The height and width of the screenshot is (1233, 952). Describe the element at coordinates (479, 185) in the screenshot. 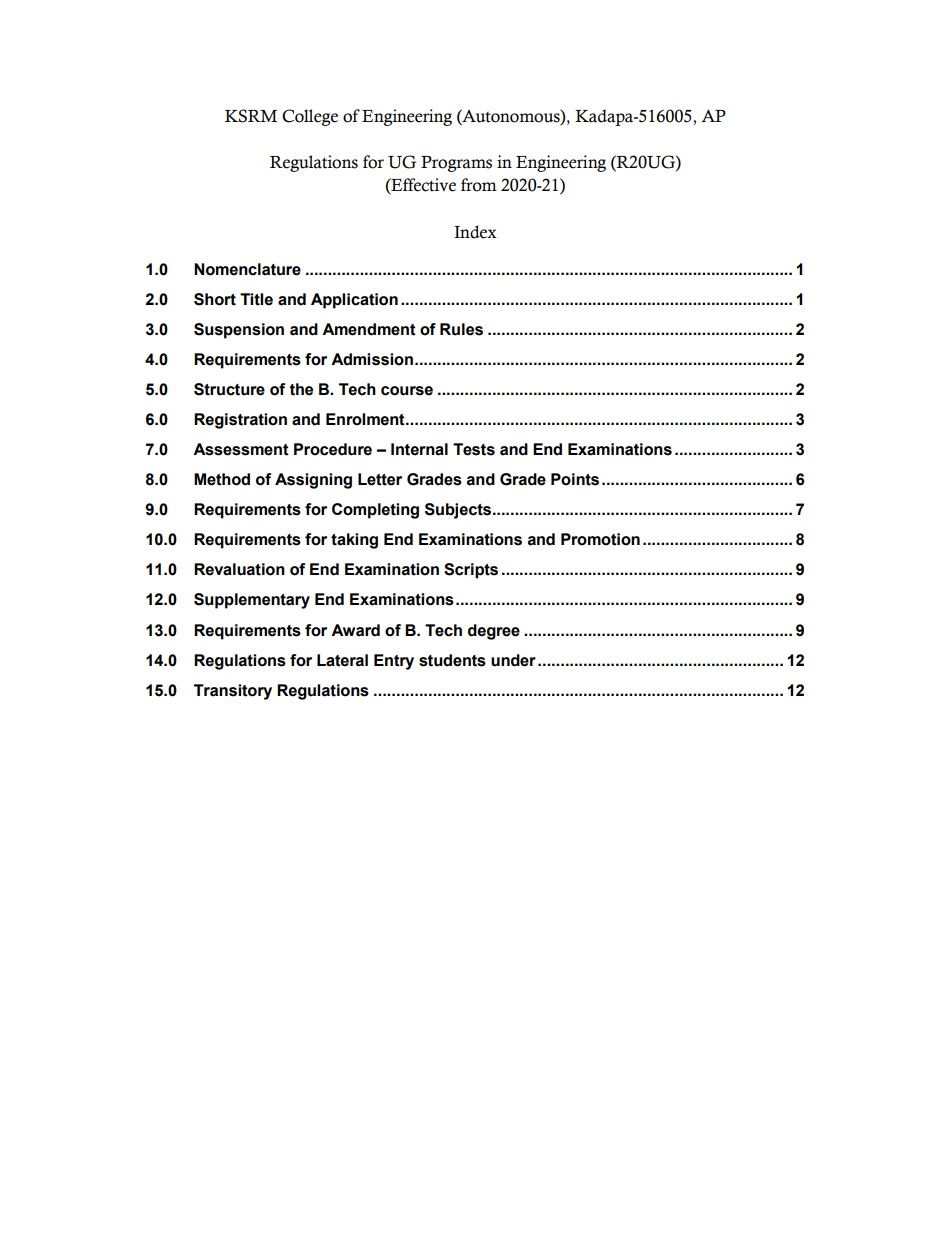

I see `from` at that location.
